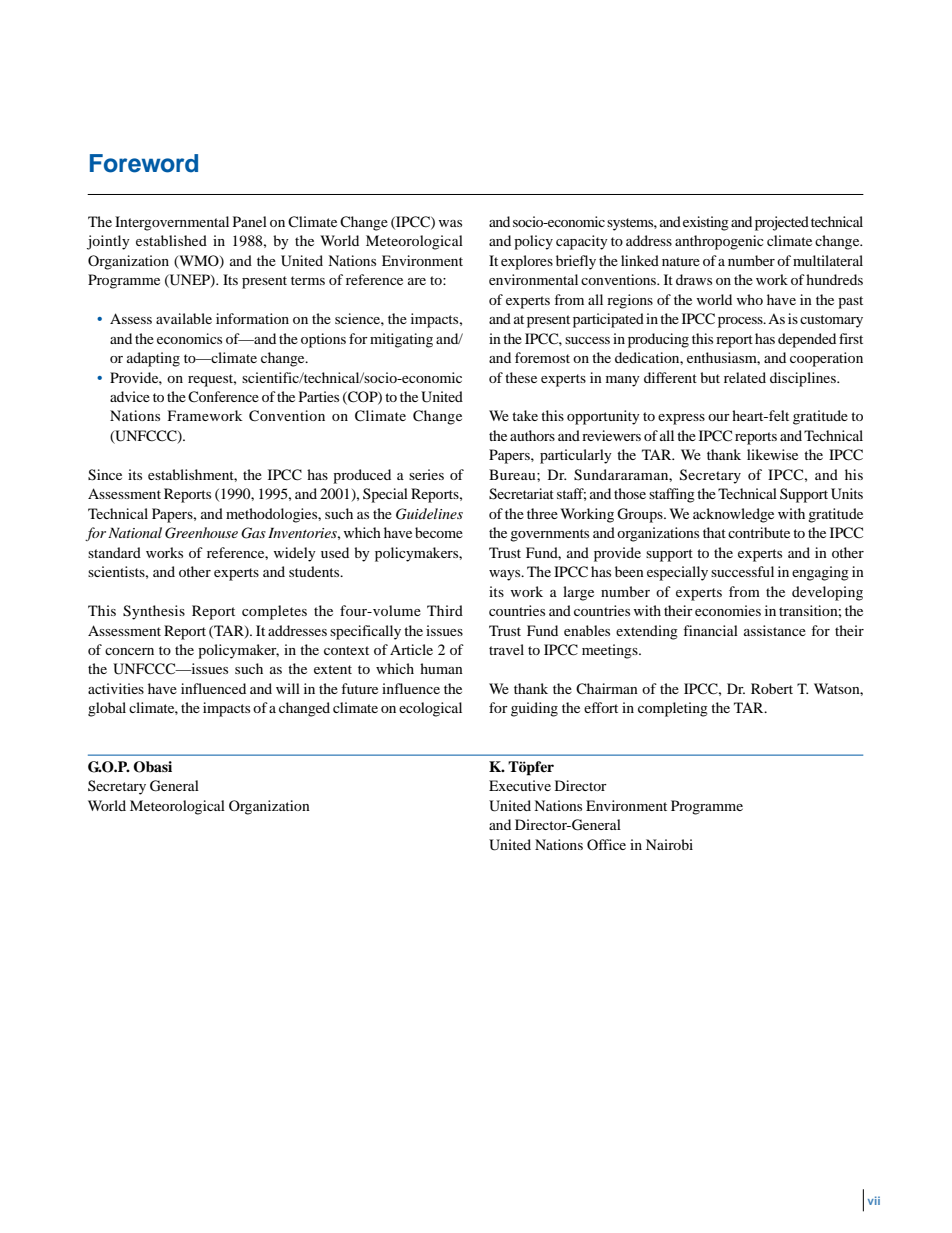 The height and width of the document is (1233, 952). What do you see at coordinates (172, 223) in the document?
I see `Intergovernmental` at bounding box center [172, 223].
